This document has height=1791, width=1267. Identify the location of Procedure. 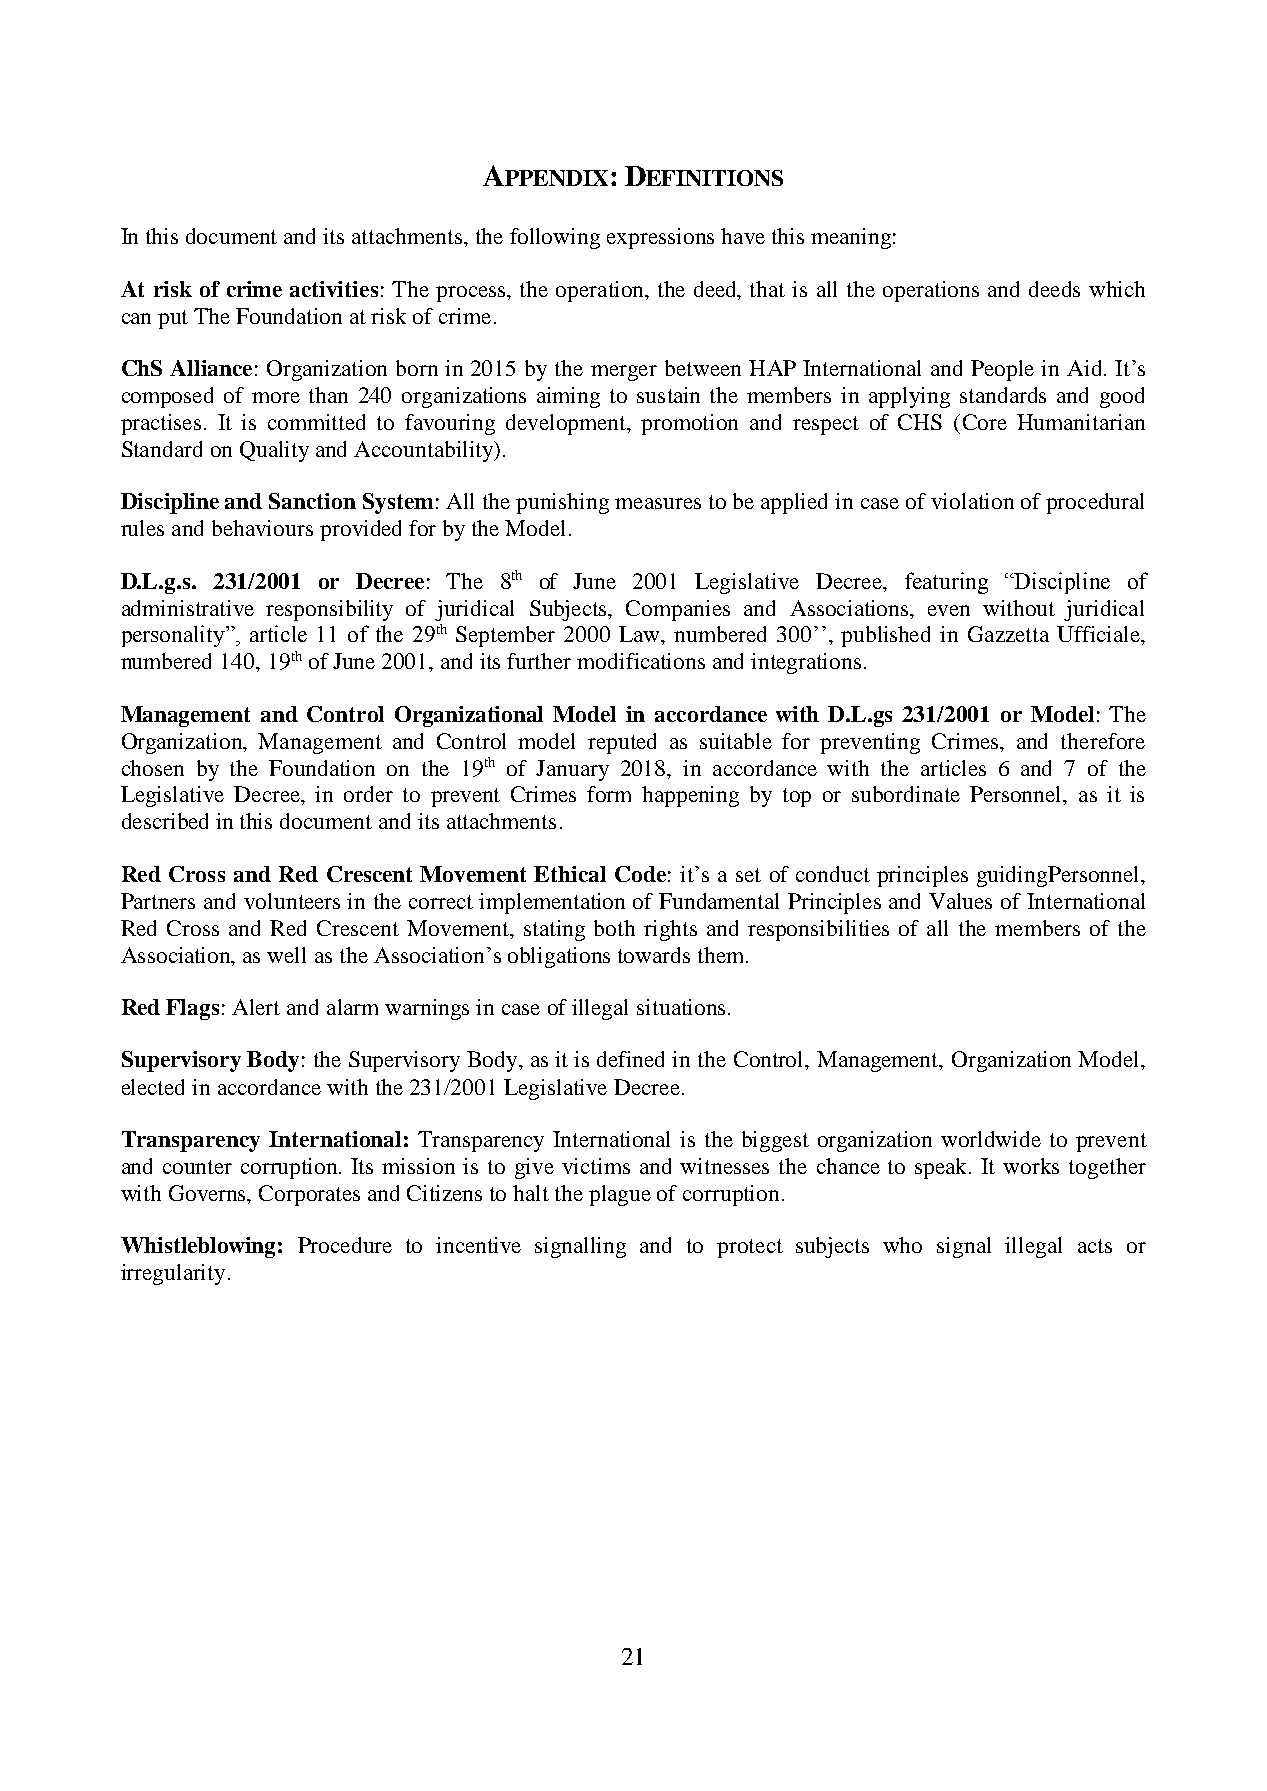
(345, 1245).
